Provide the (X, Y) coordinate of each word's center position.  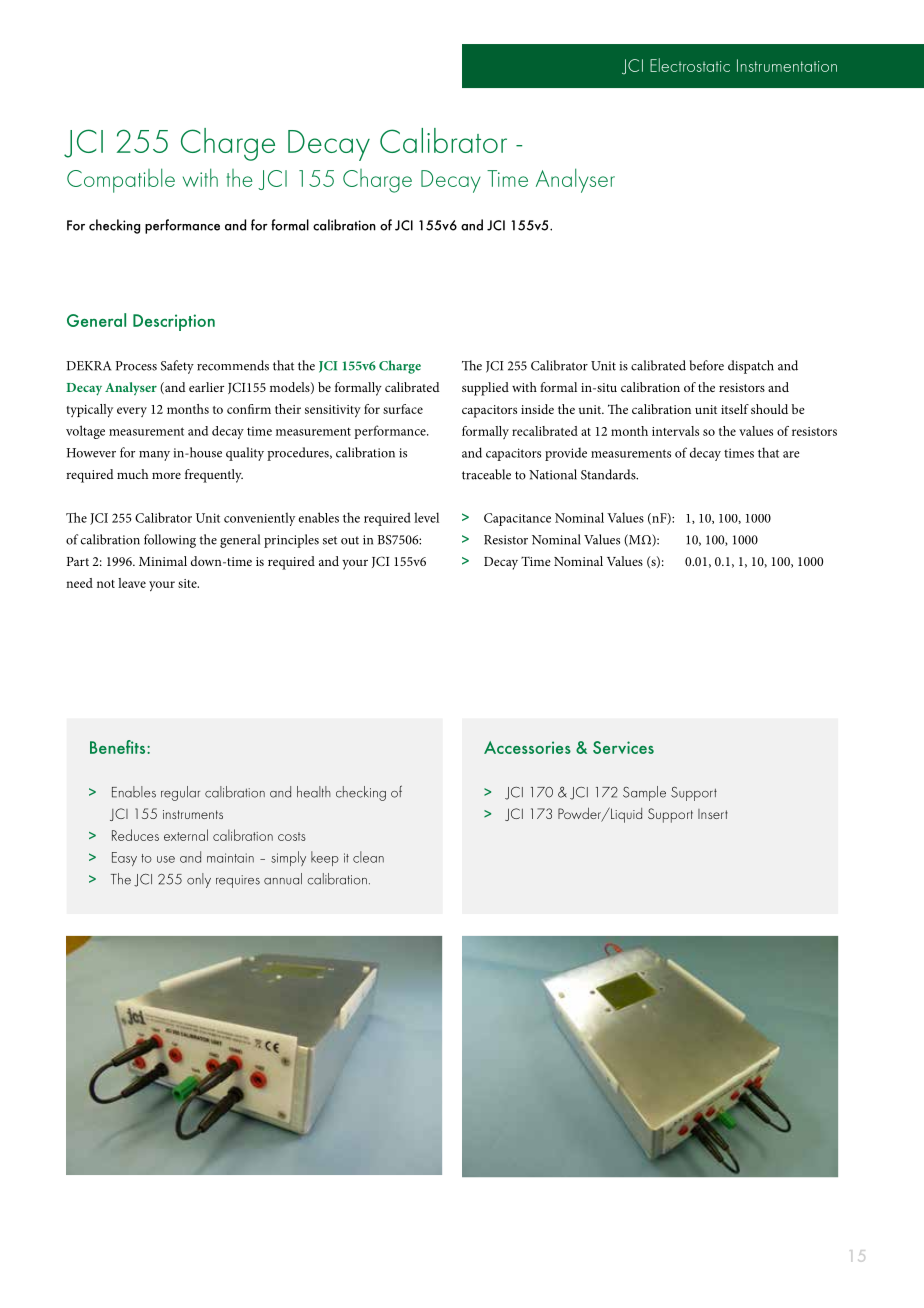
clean (368, 857)
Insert (713, 814)
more (166, 475)
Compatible (121, 180)
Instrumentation (787, 65)
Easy (124, 859)
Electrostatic (690, 65)
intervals (675, 431)
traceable (486, 474)
